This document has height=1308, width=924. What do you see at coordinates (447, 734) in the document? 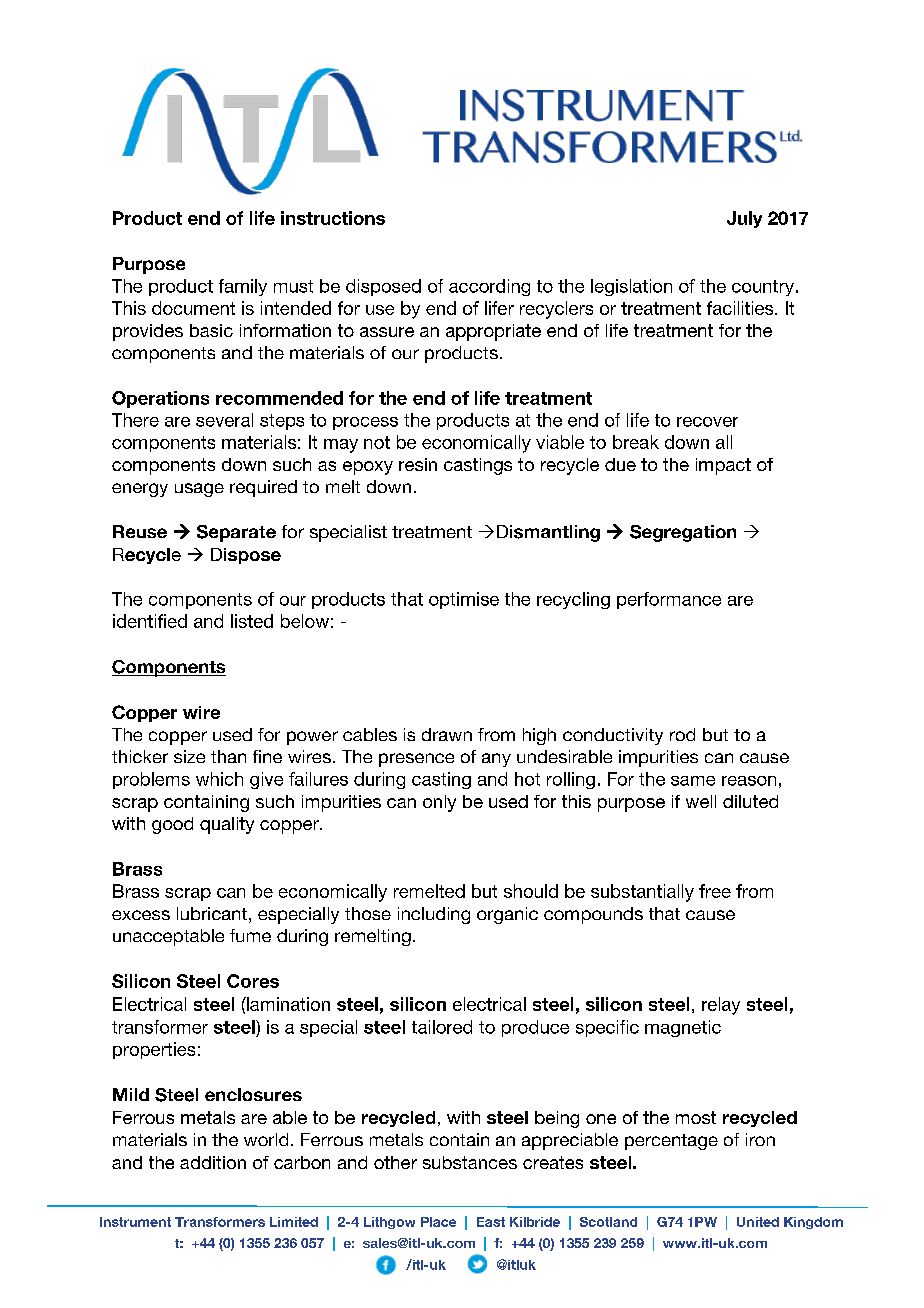
I see `drawn` at bounding box center [447, 734].
